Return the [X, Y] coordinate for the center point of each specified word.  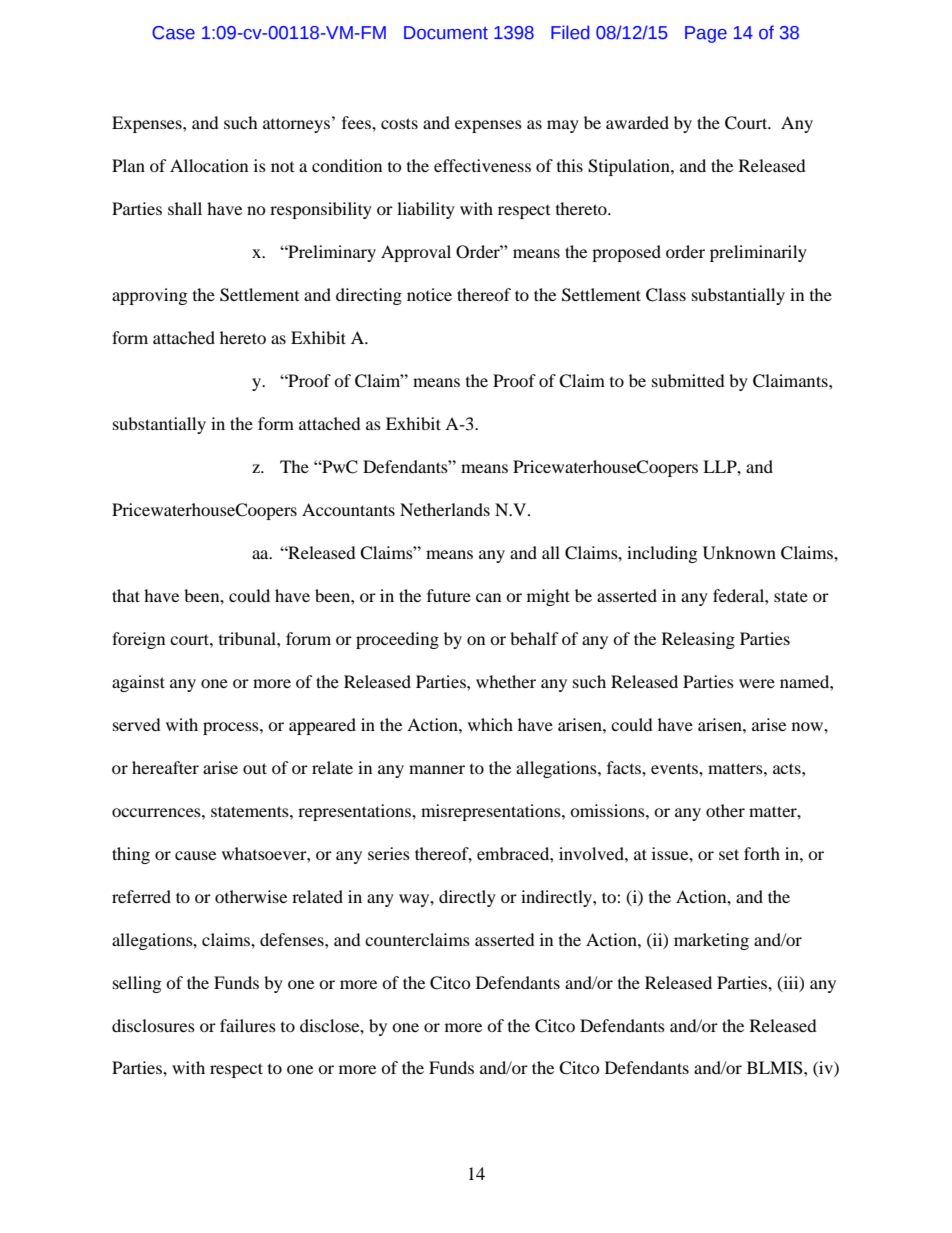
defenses [293, 939]
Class [666, 295]
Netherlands [445, 509]
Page [706, 34]
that [126, 595]
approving [149, 296]
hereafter [165, 767]
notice [429, 294]
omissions [608, 810]
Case [173, 33]
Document [446, 33]
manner [437, 769]
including [662, 554]
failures [248, 1025]
